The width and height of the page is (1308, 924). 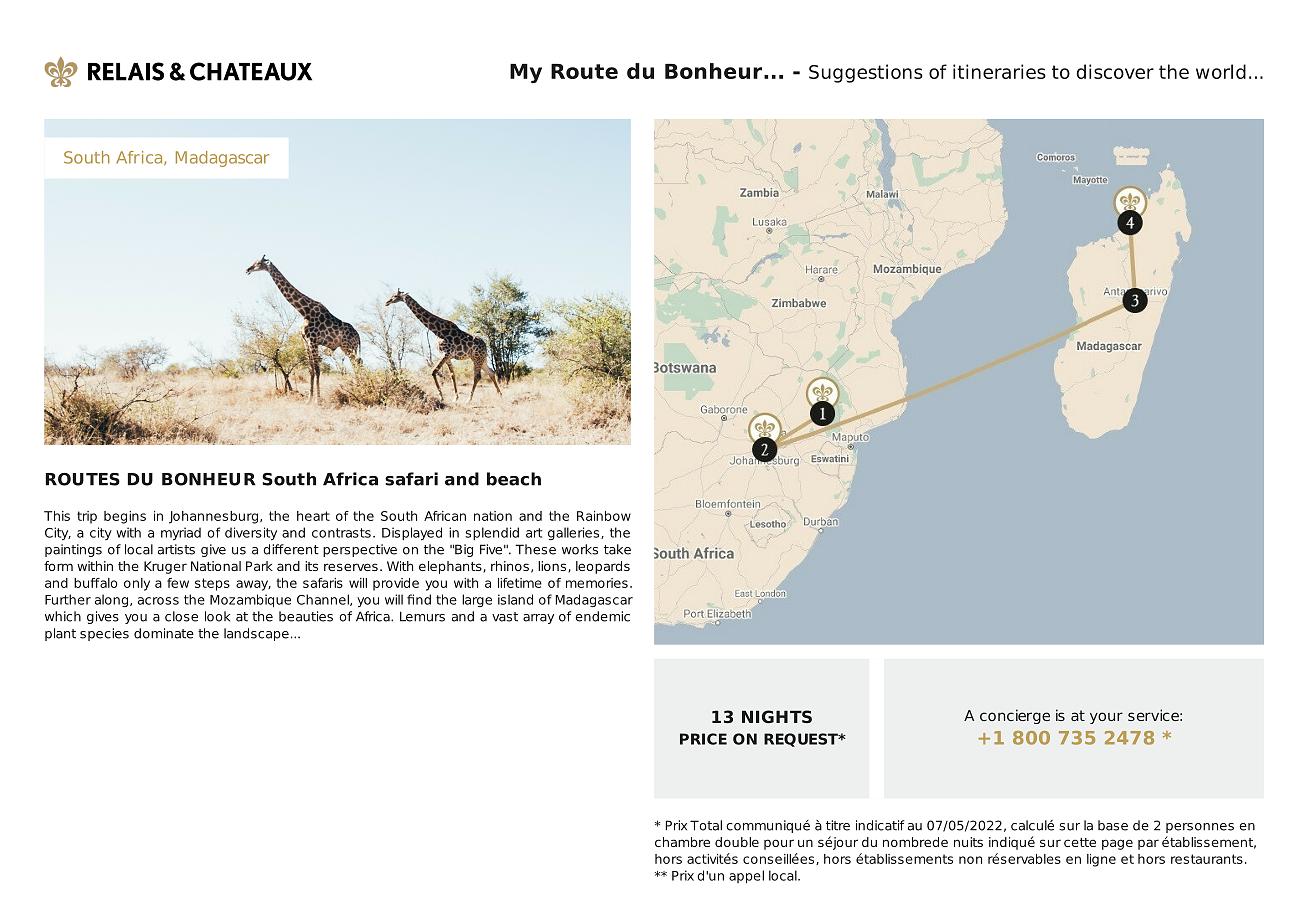 What do you see at coordinates (575, 533) in the page?
I see `galleries` at bounding box center [575, 533].
